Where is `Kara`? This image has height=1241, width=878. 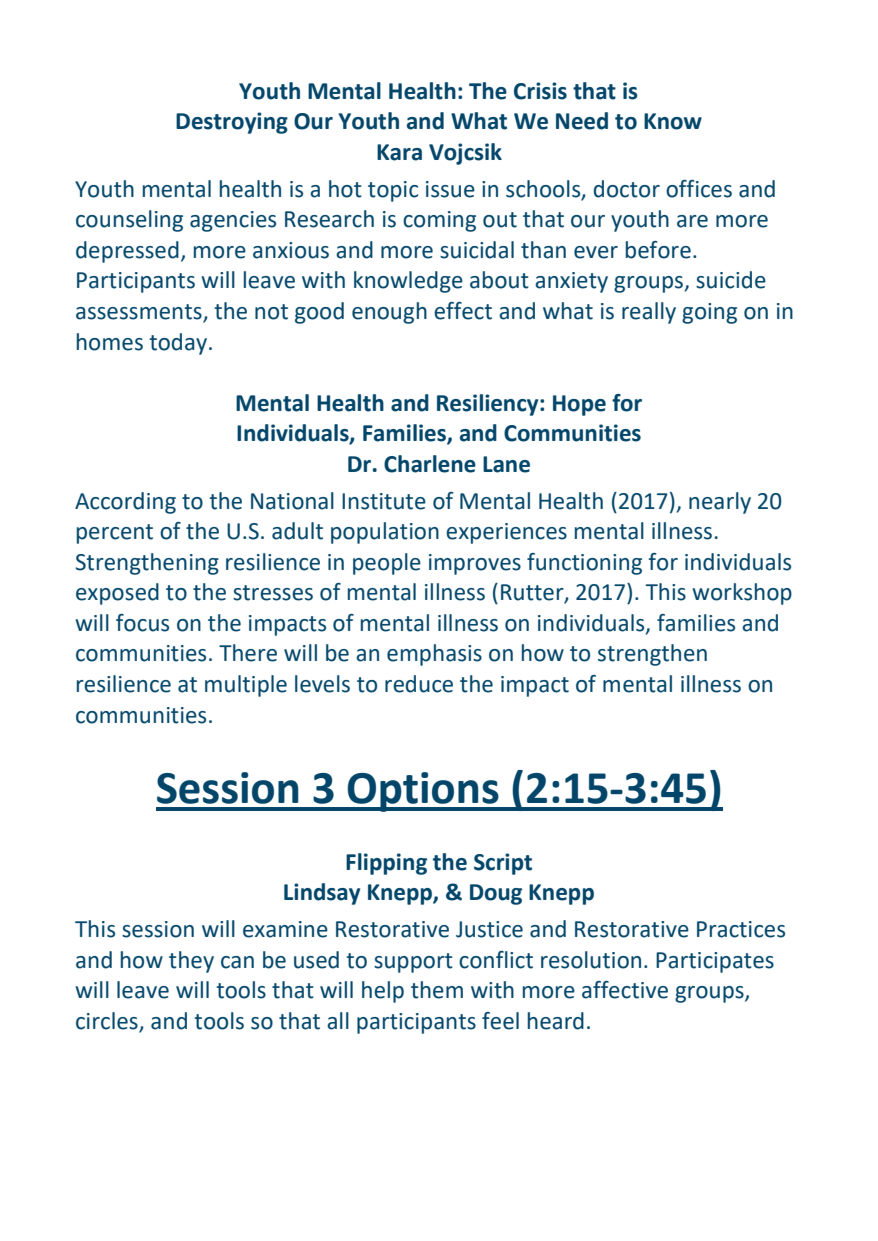
Kara is located at coordinates (399, 152).
